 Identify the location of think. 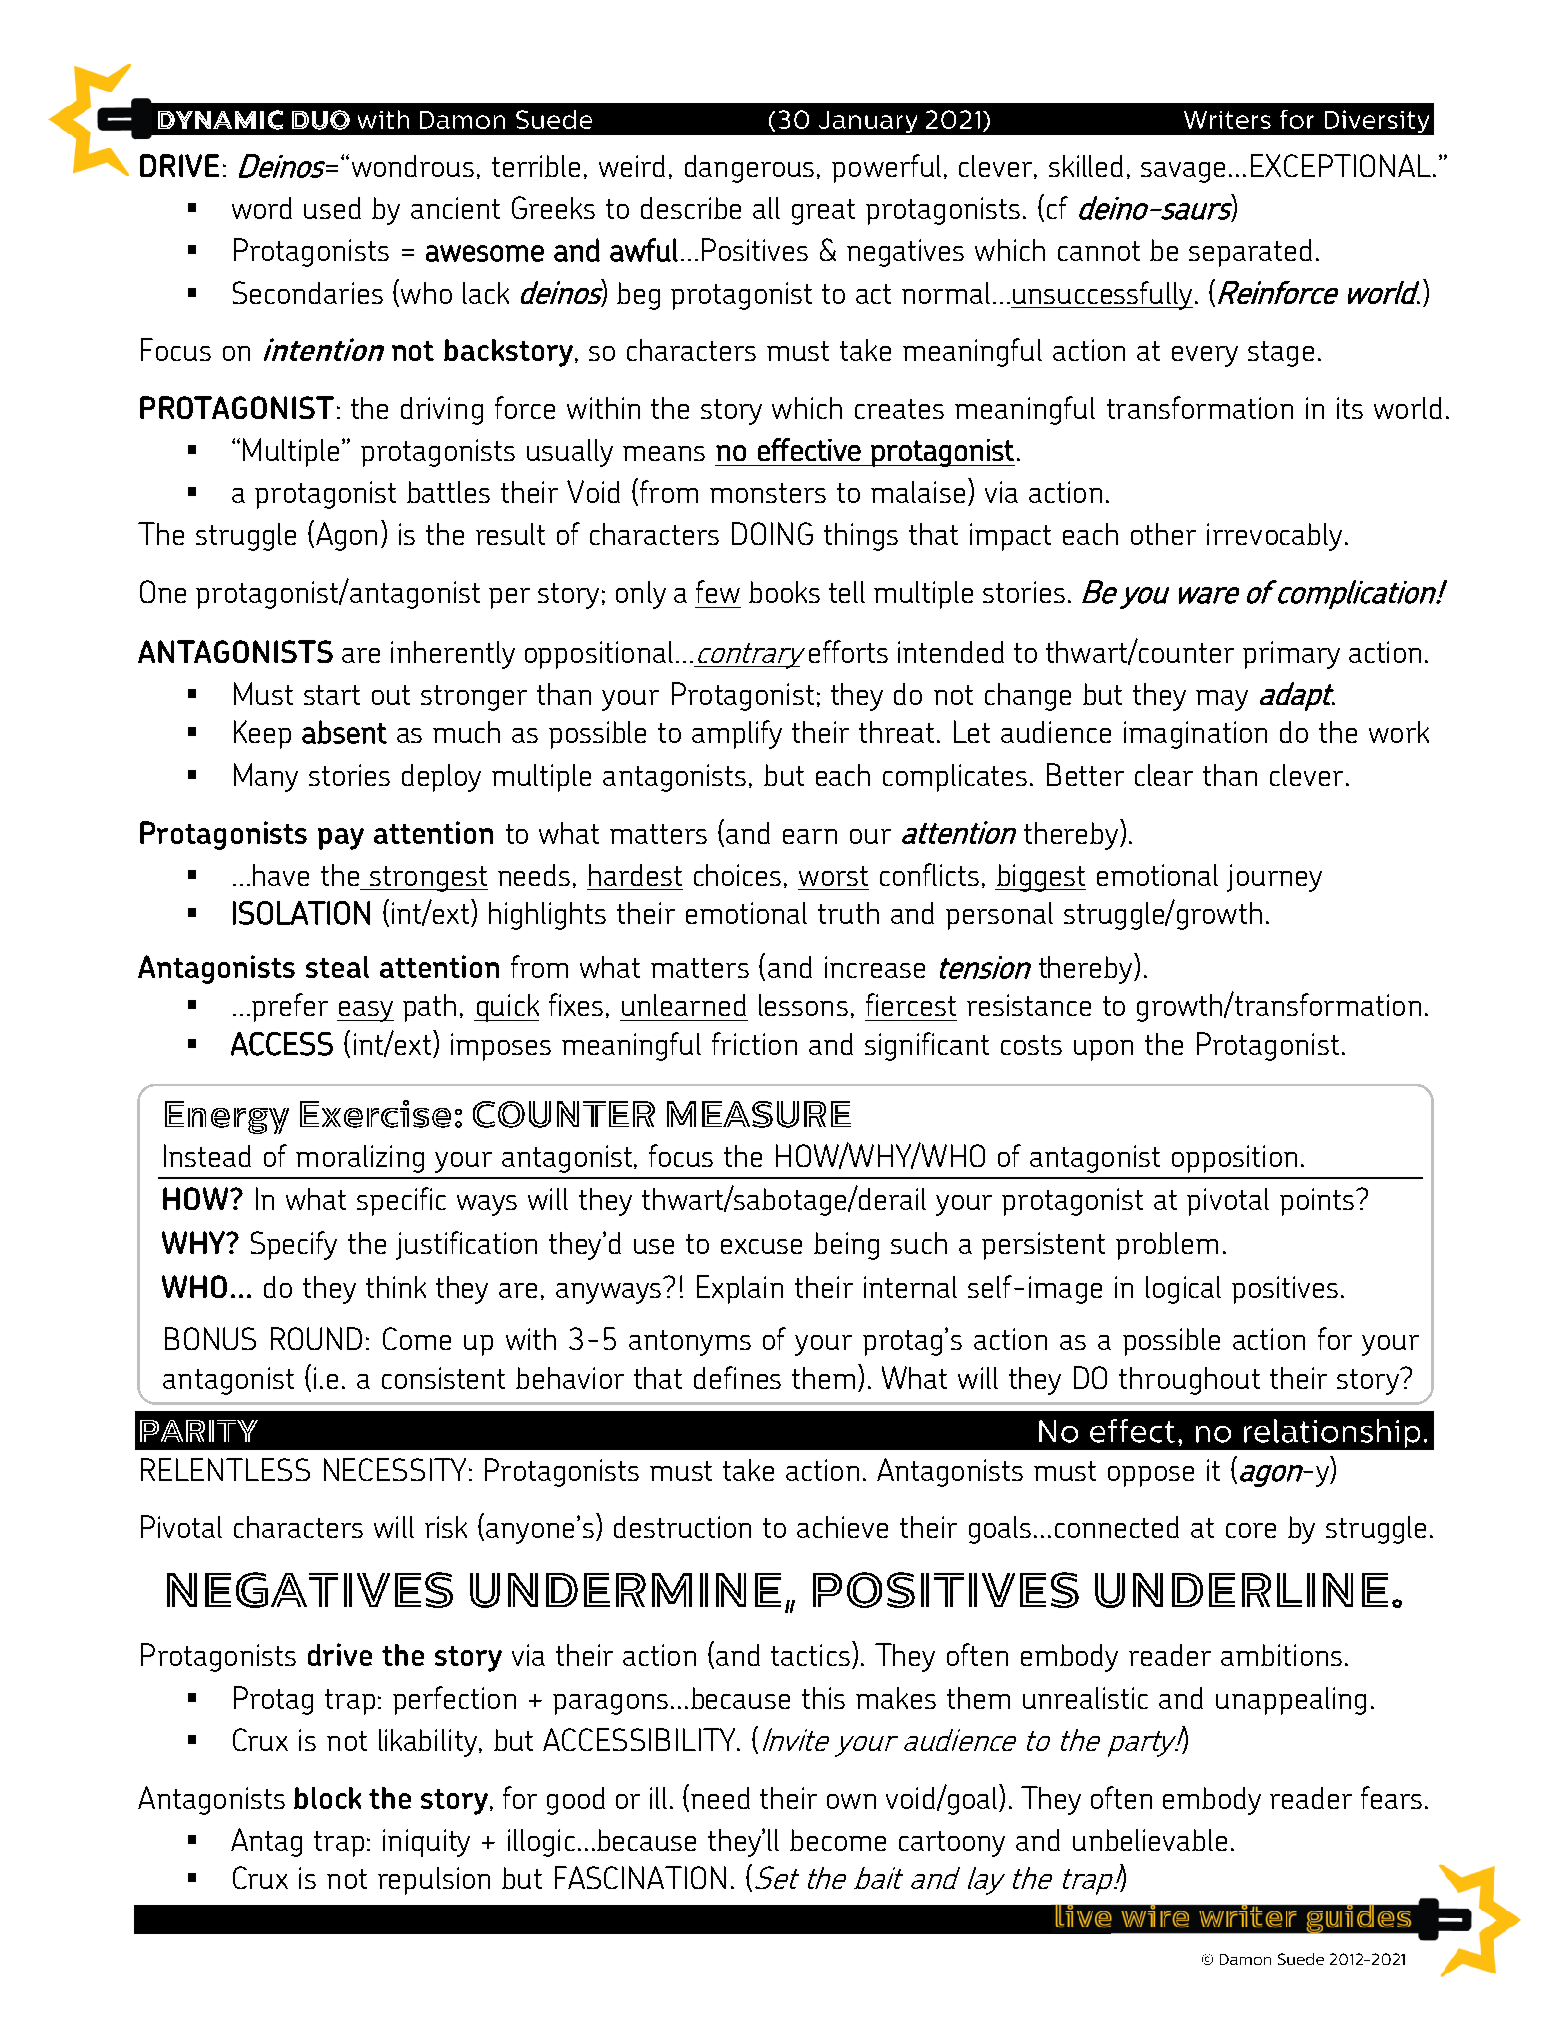
(396, 1287).
